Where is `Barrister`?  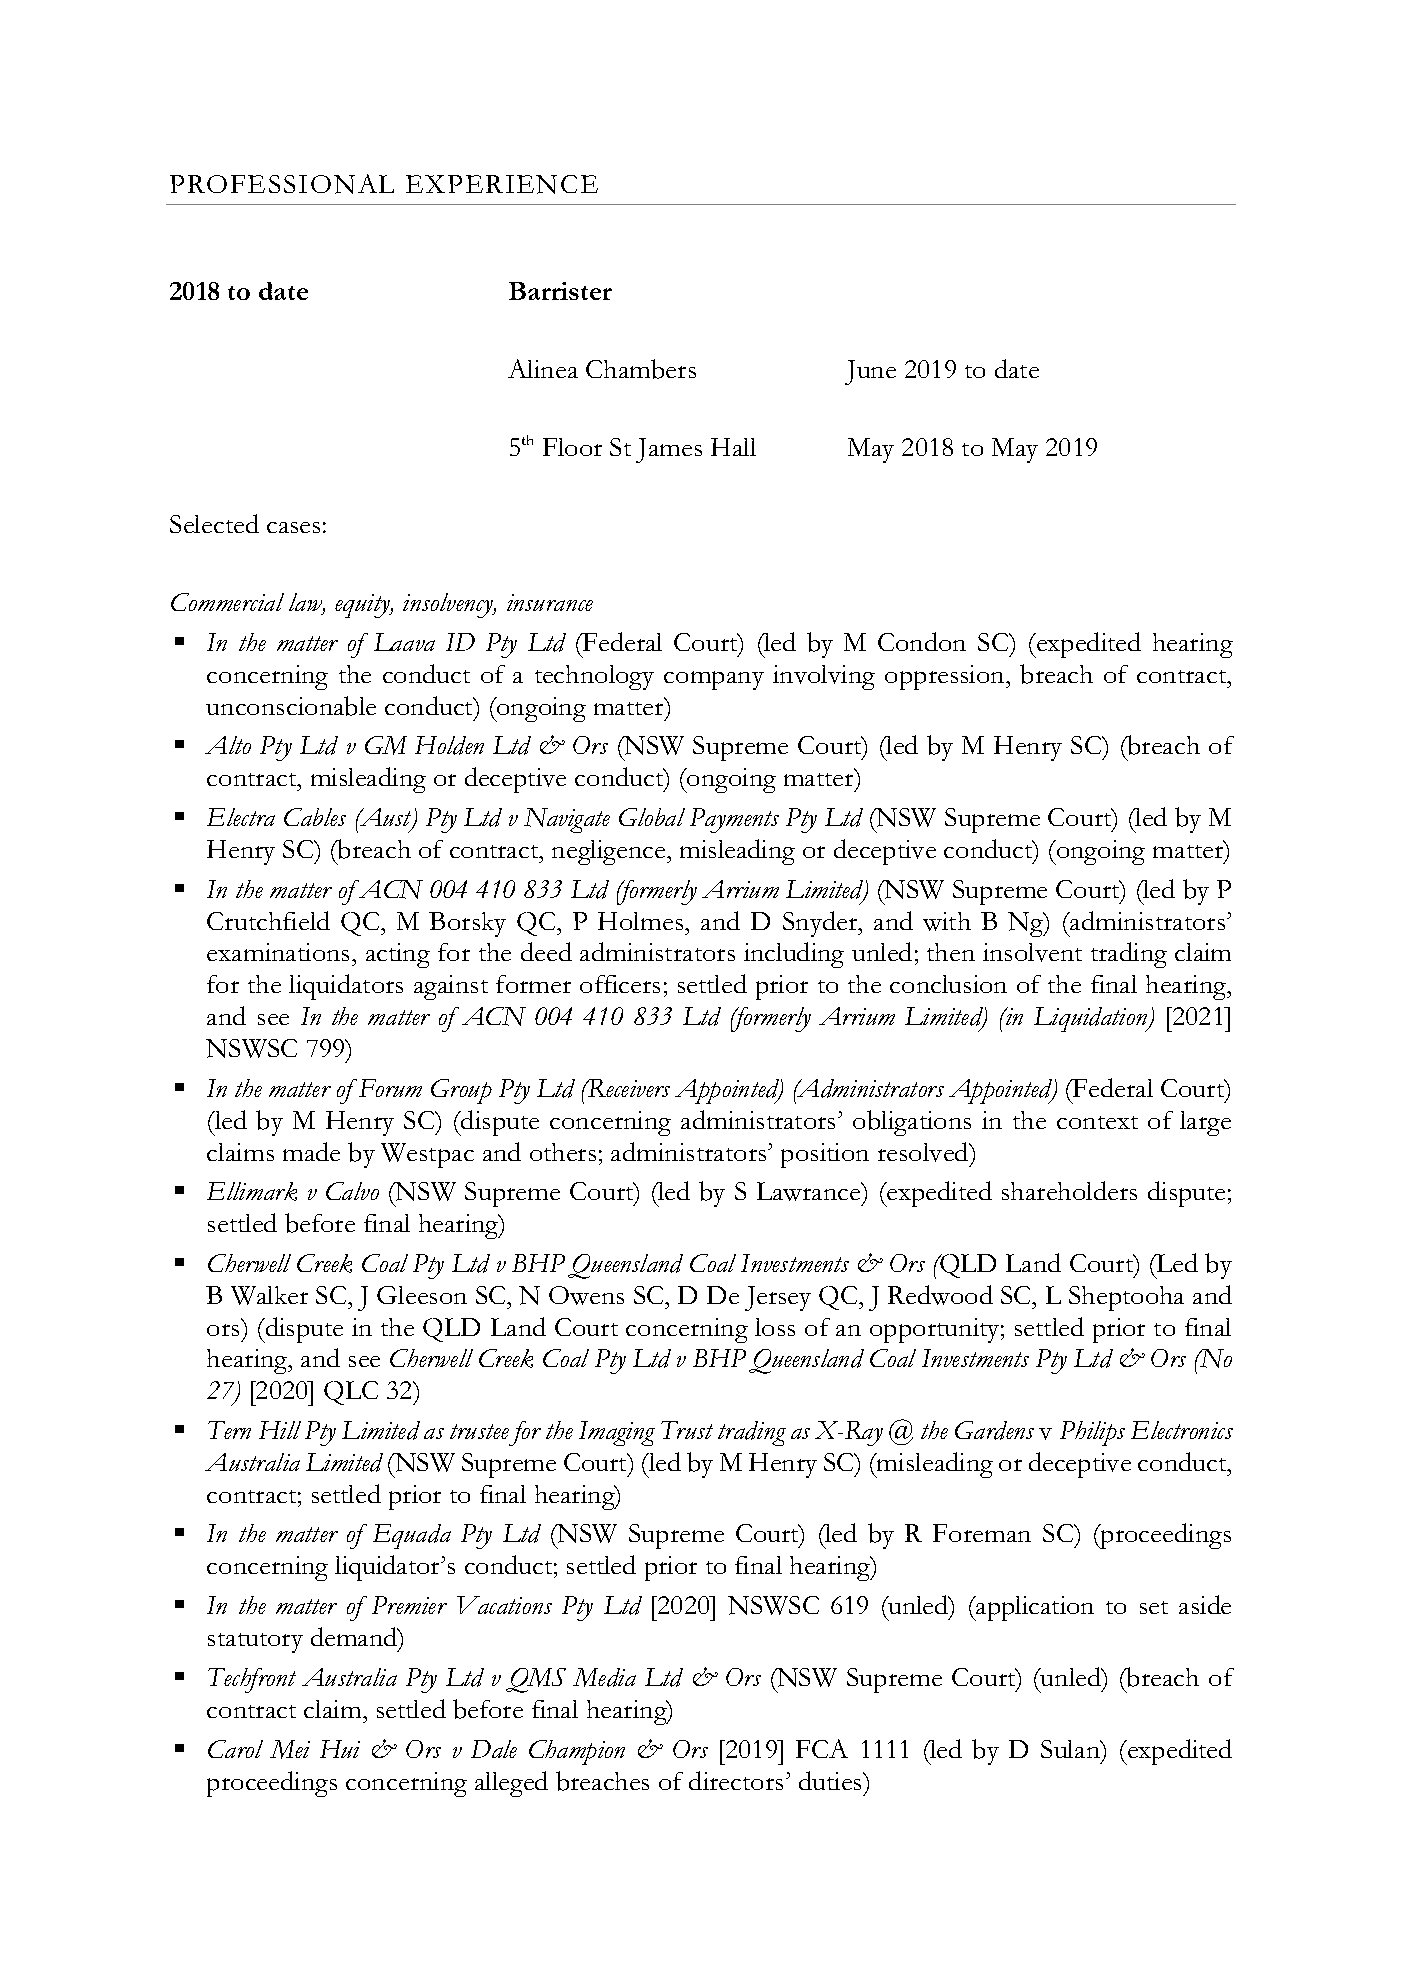 Barrister is located at coordinates (560, 291).
